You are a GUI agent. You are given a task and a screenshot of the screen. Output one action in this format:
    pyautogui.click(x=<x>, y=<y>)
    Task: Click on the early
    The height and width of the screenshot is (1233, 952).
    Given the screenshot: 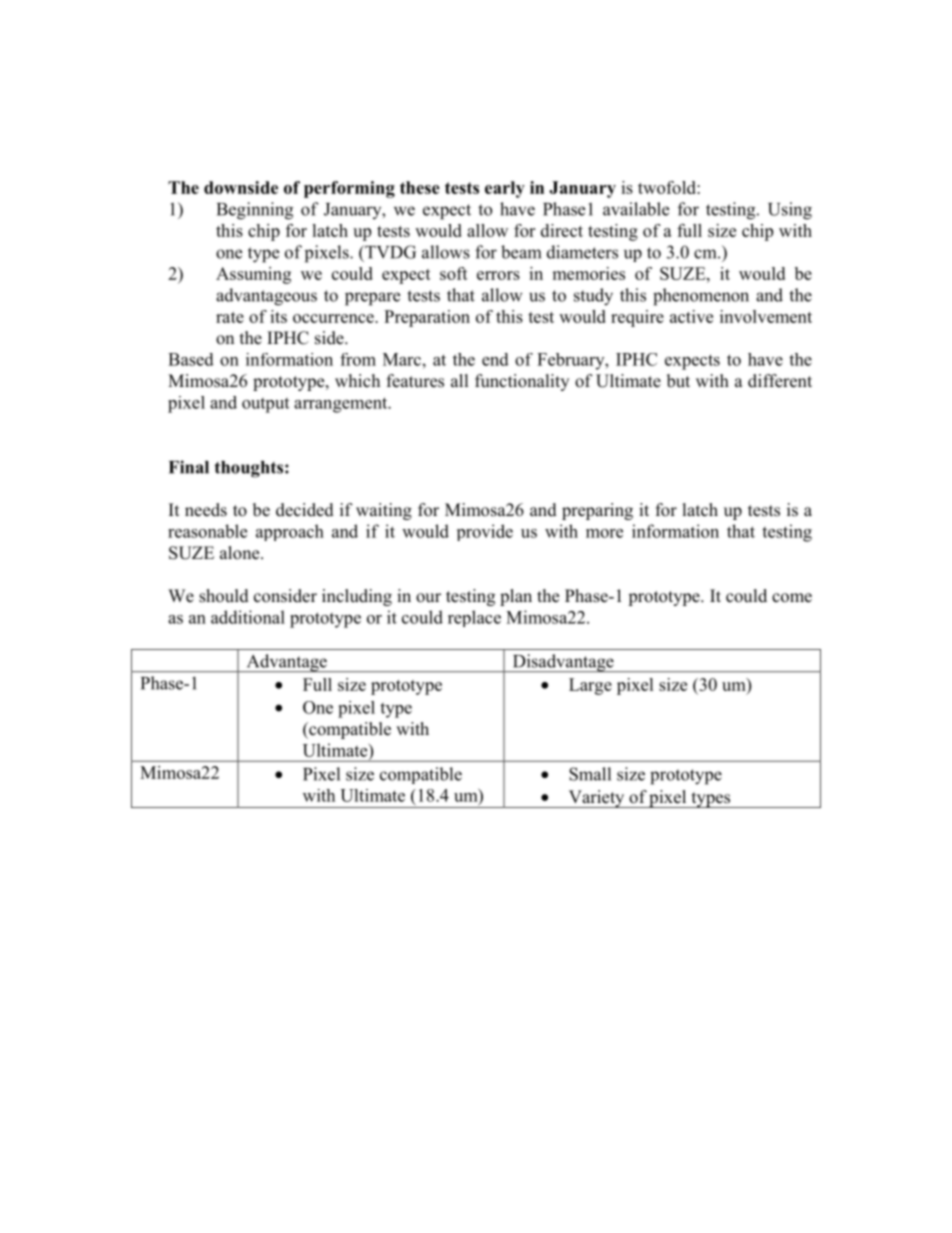 What is the action you would take?
    pyautogui.click(x=505, y=189)
